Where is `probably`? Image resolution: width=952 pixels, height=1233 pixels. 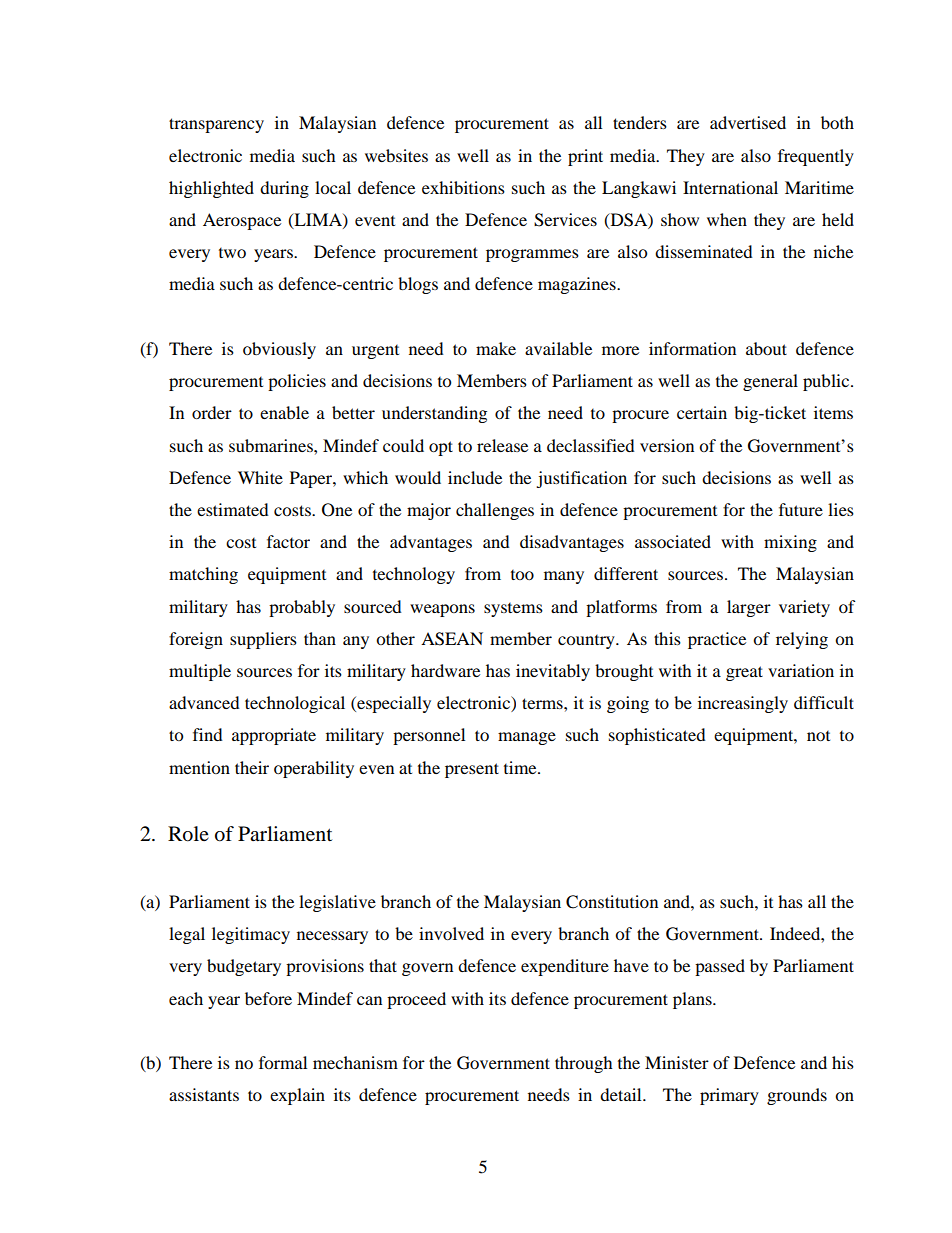
probably is located at coordinates (302, 608).
